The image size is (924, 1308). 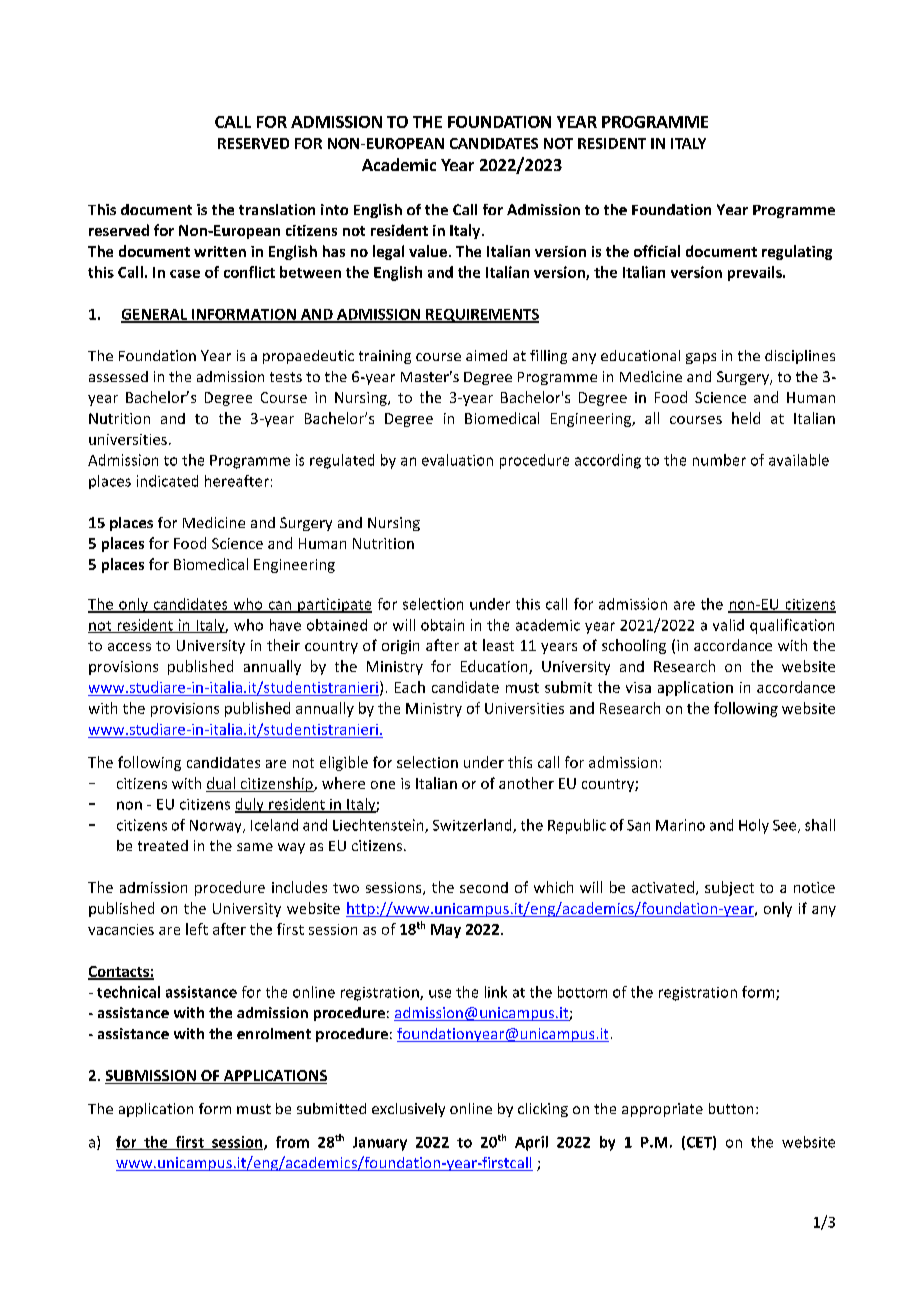 I want to click on regulating, so click(x=797, y=252).
